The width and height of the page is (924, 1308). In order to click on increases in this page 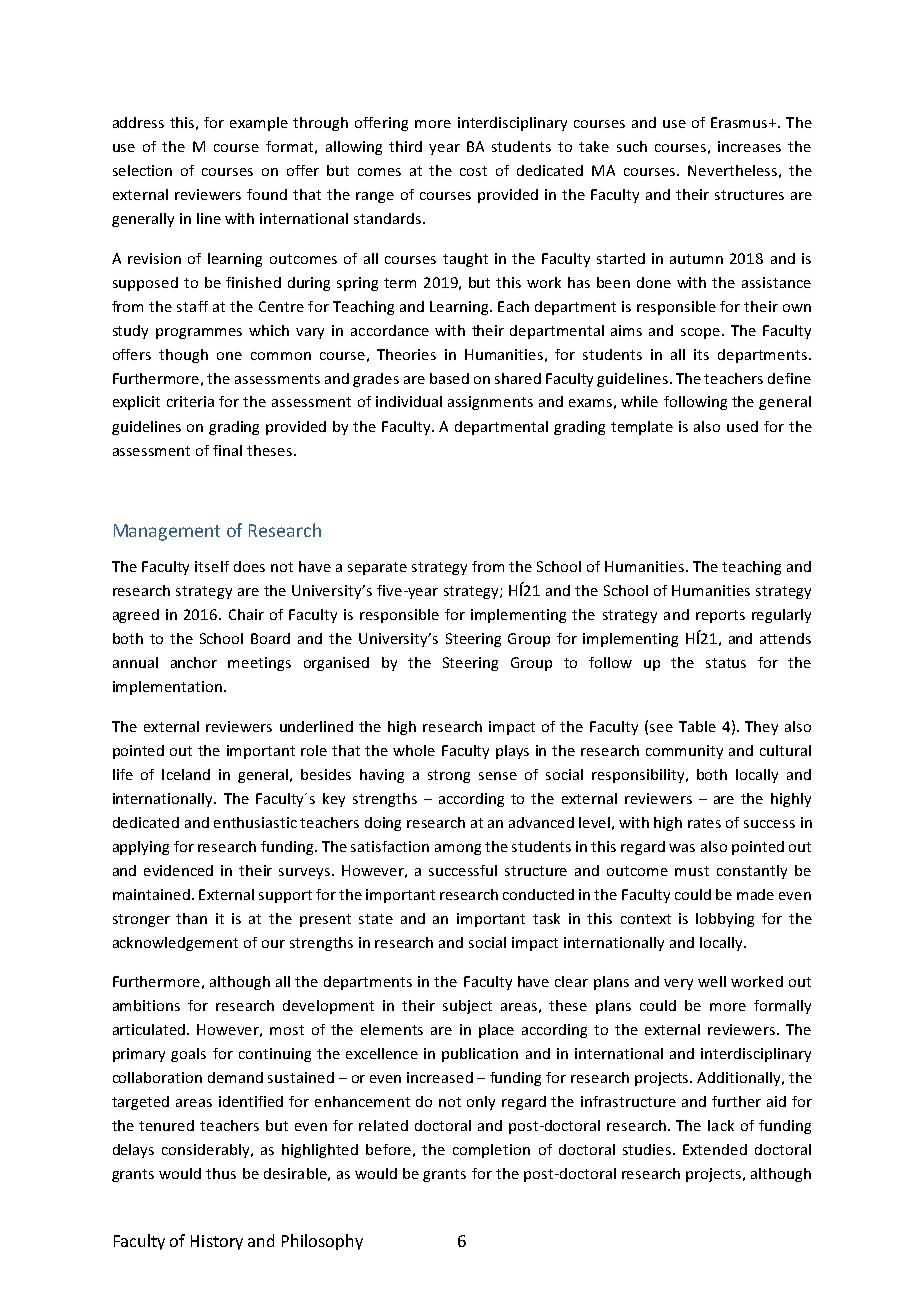, I will do `click(749, 146)`.
